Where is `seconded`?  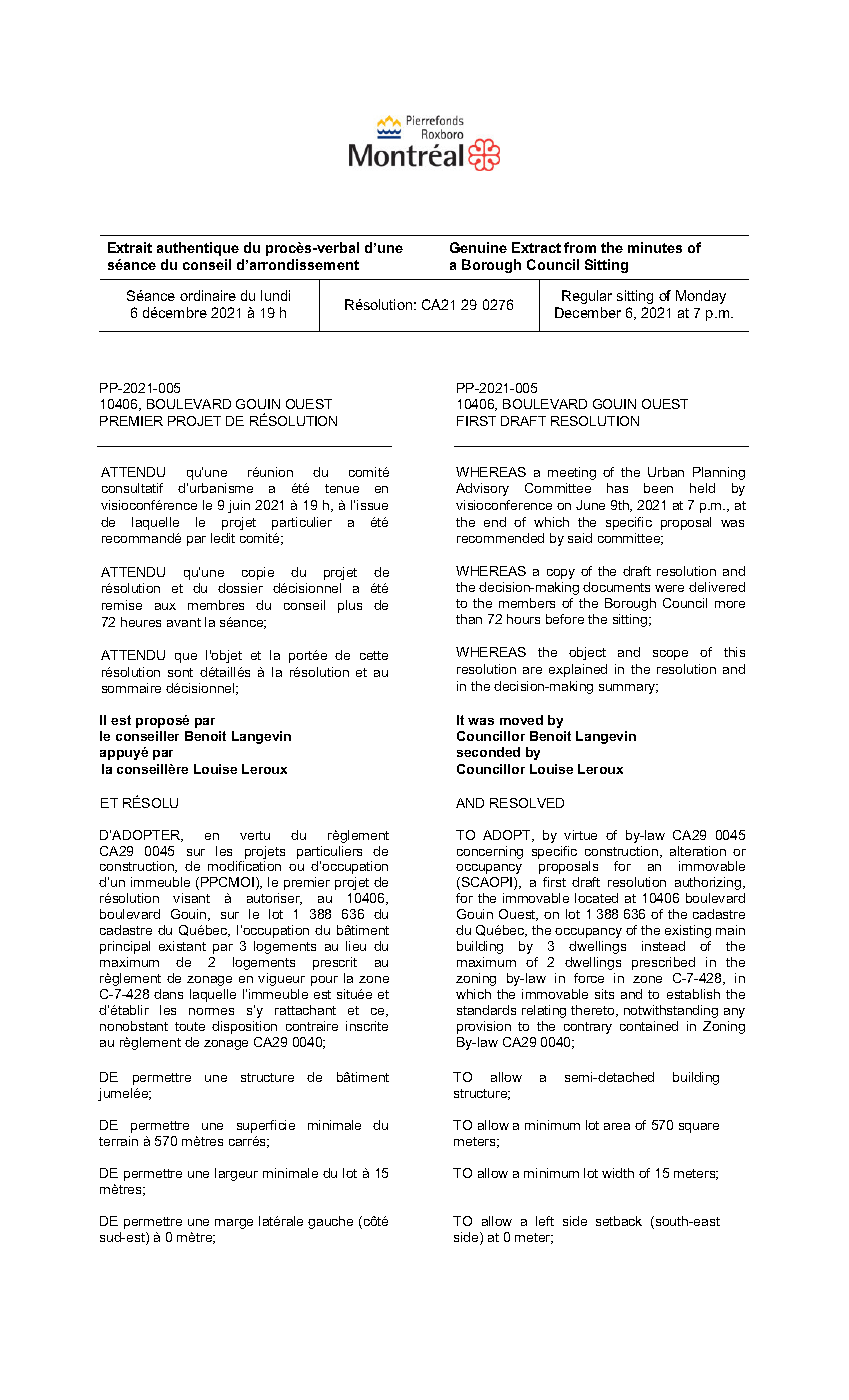 seconded is located at coordinates (488, 752).
